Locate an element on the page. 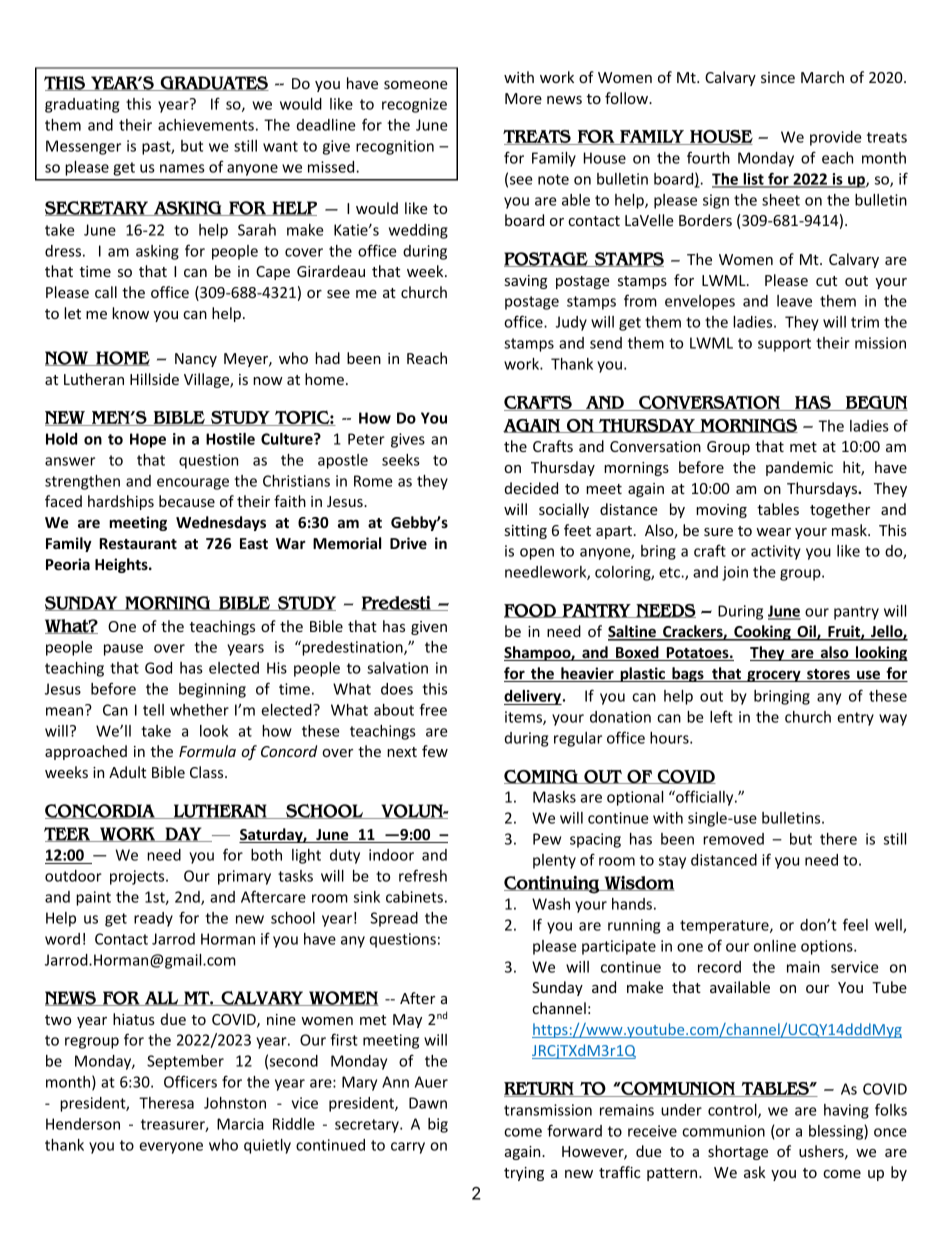 This page has height=1233, width=952. More is located at coordinates (523, 98).
